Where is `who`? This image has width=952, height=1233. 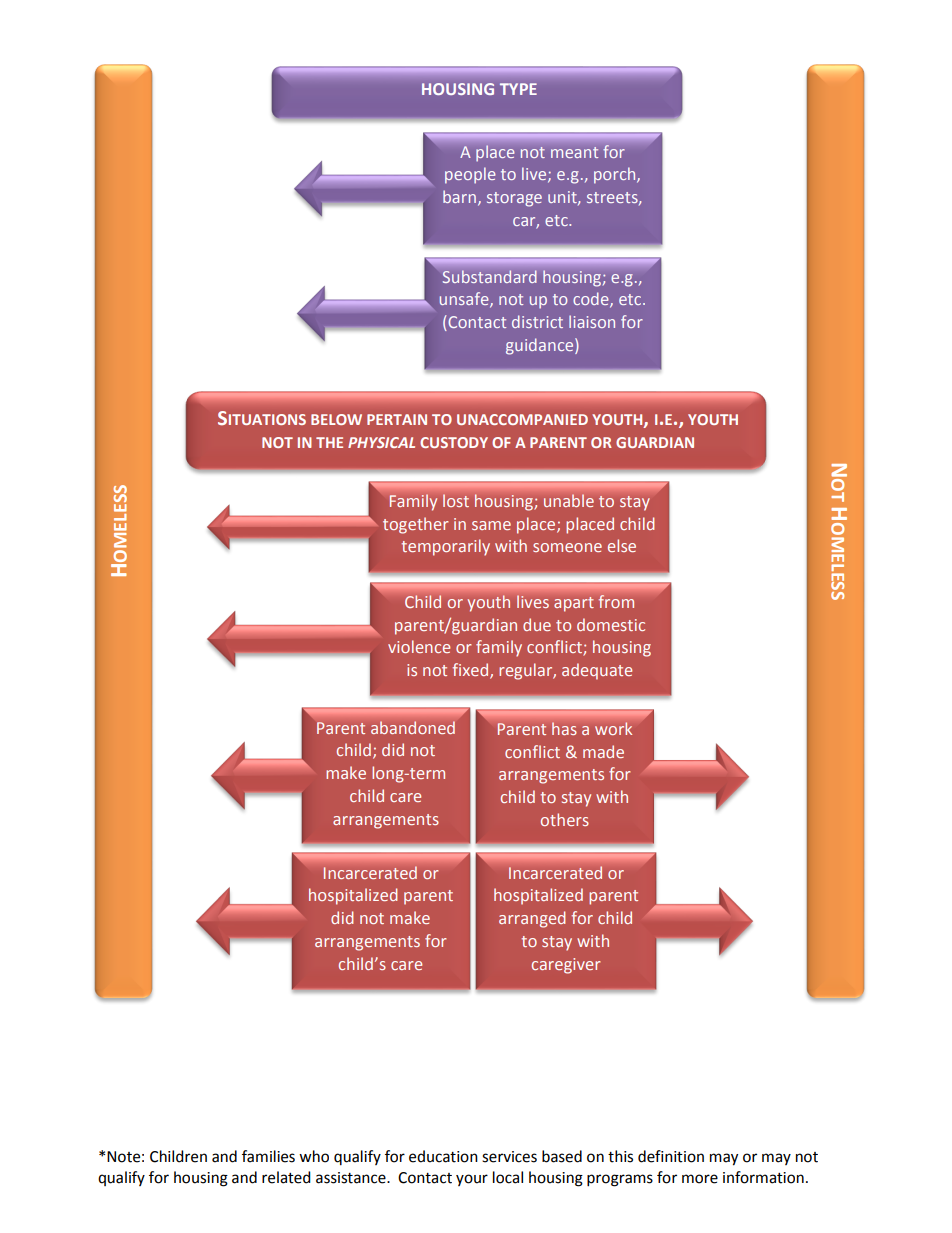
who is located at coordinates (314, 1156).
